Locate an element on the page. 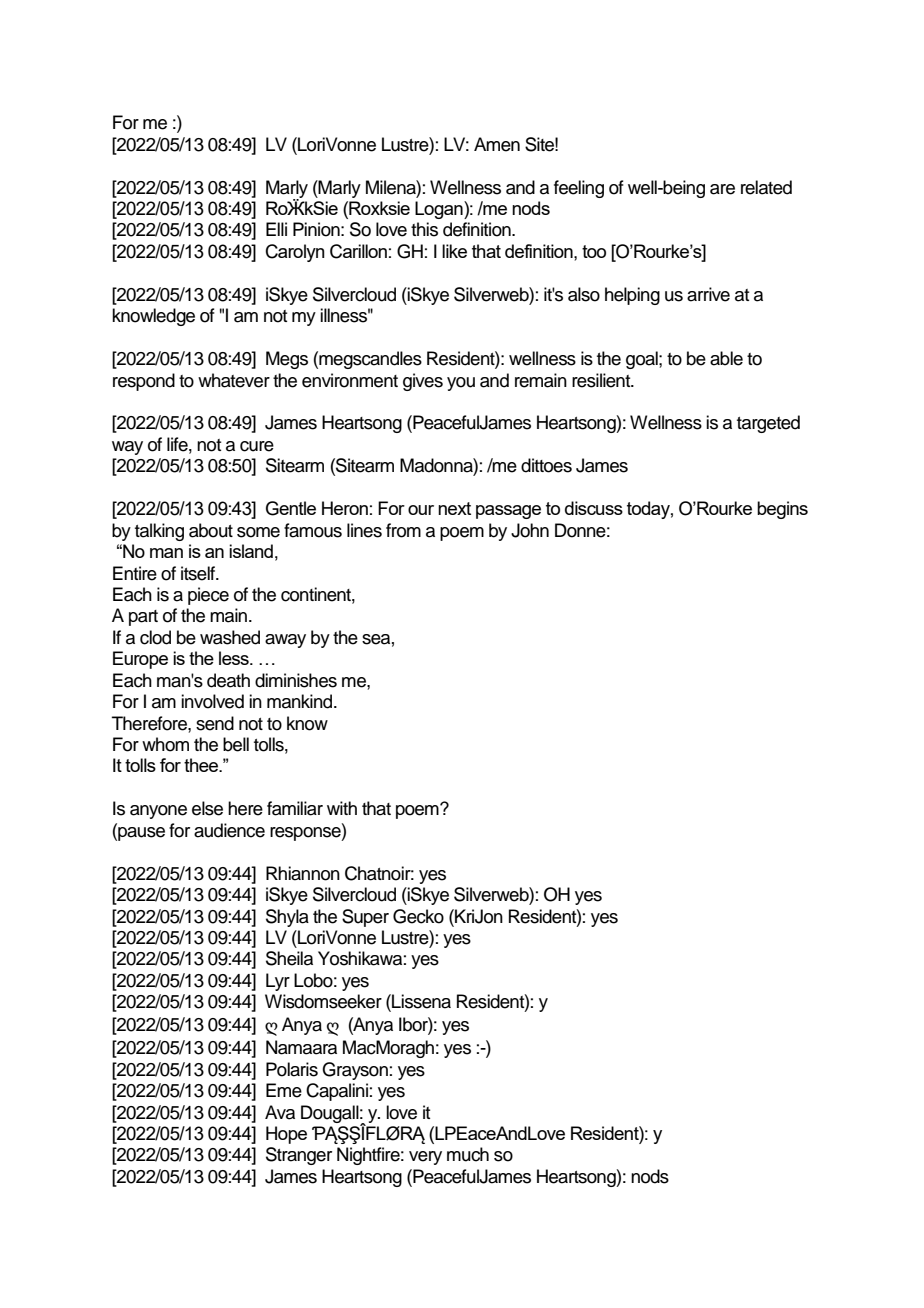 The image size is (924, 1308). Ava is located at coordinates (280, 1112).
